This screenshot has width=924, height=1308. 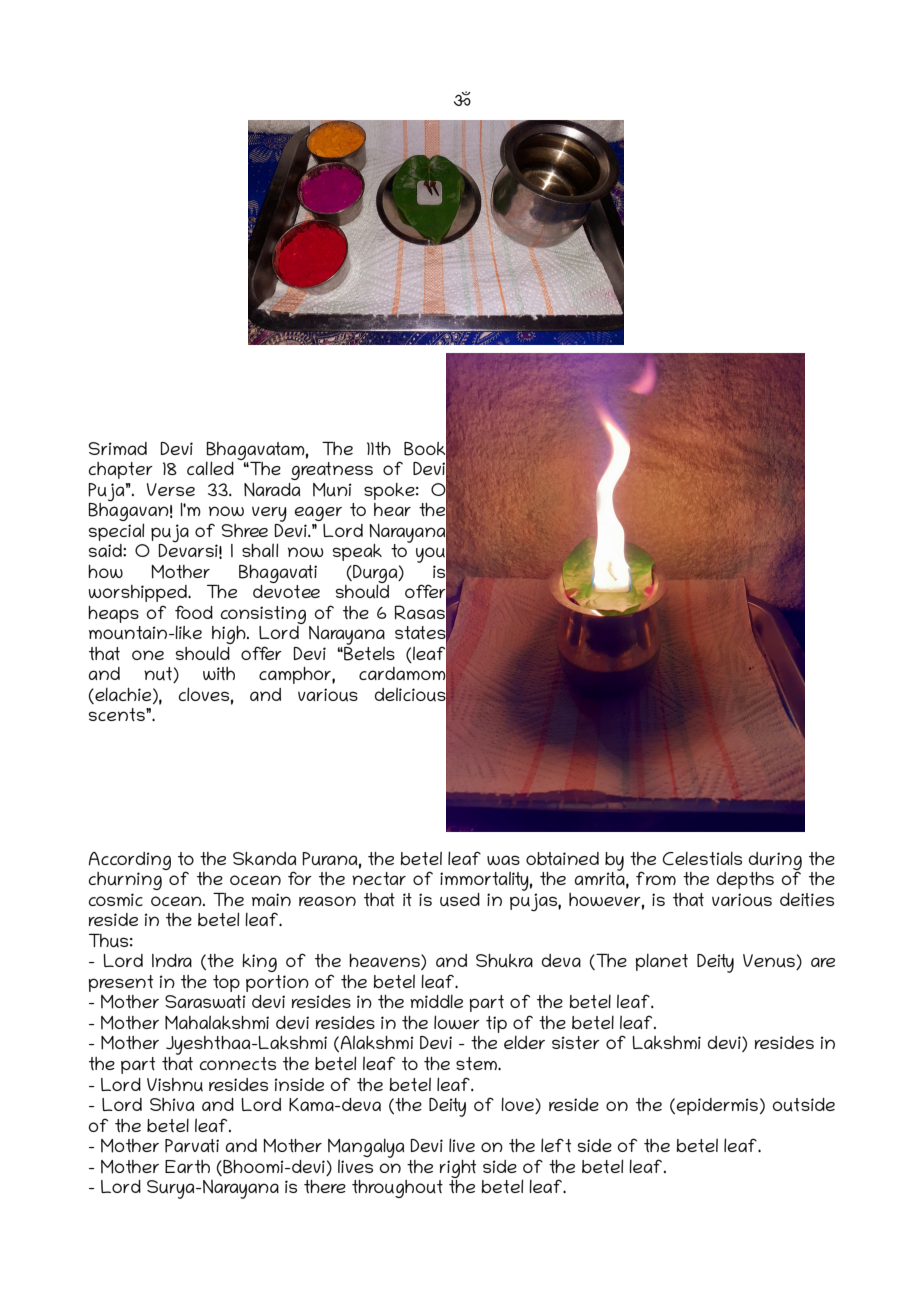 I want to click on with, so click(x=219, y=673).
